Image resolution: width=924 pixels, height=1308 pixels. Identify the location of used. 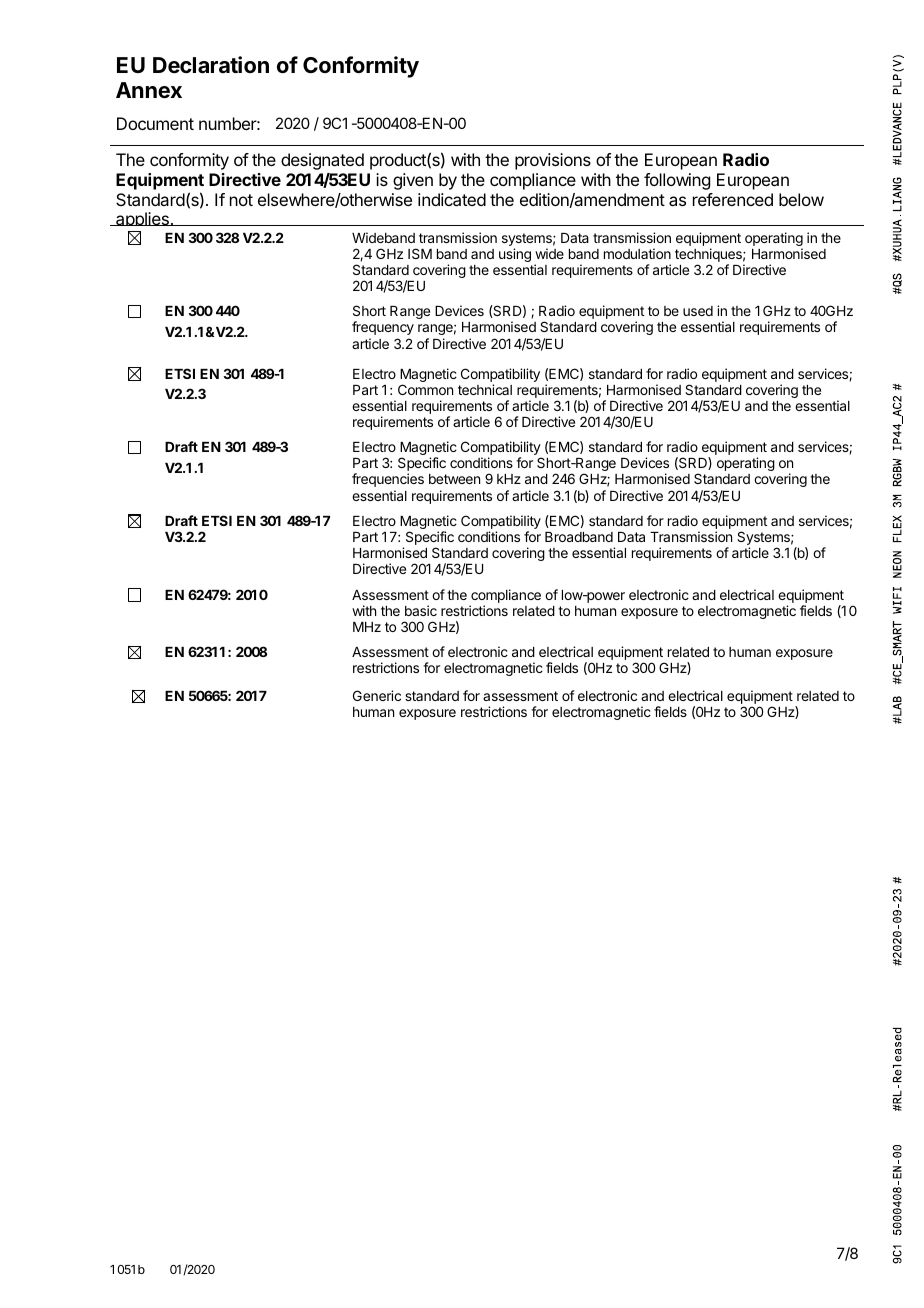
(698, 311).
